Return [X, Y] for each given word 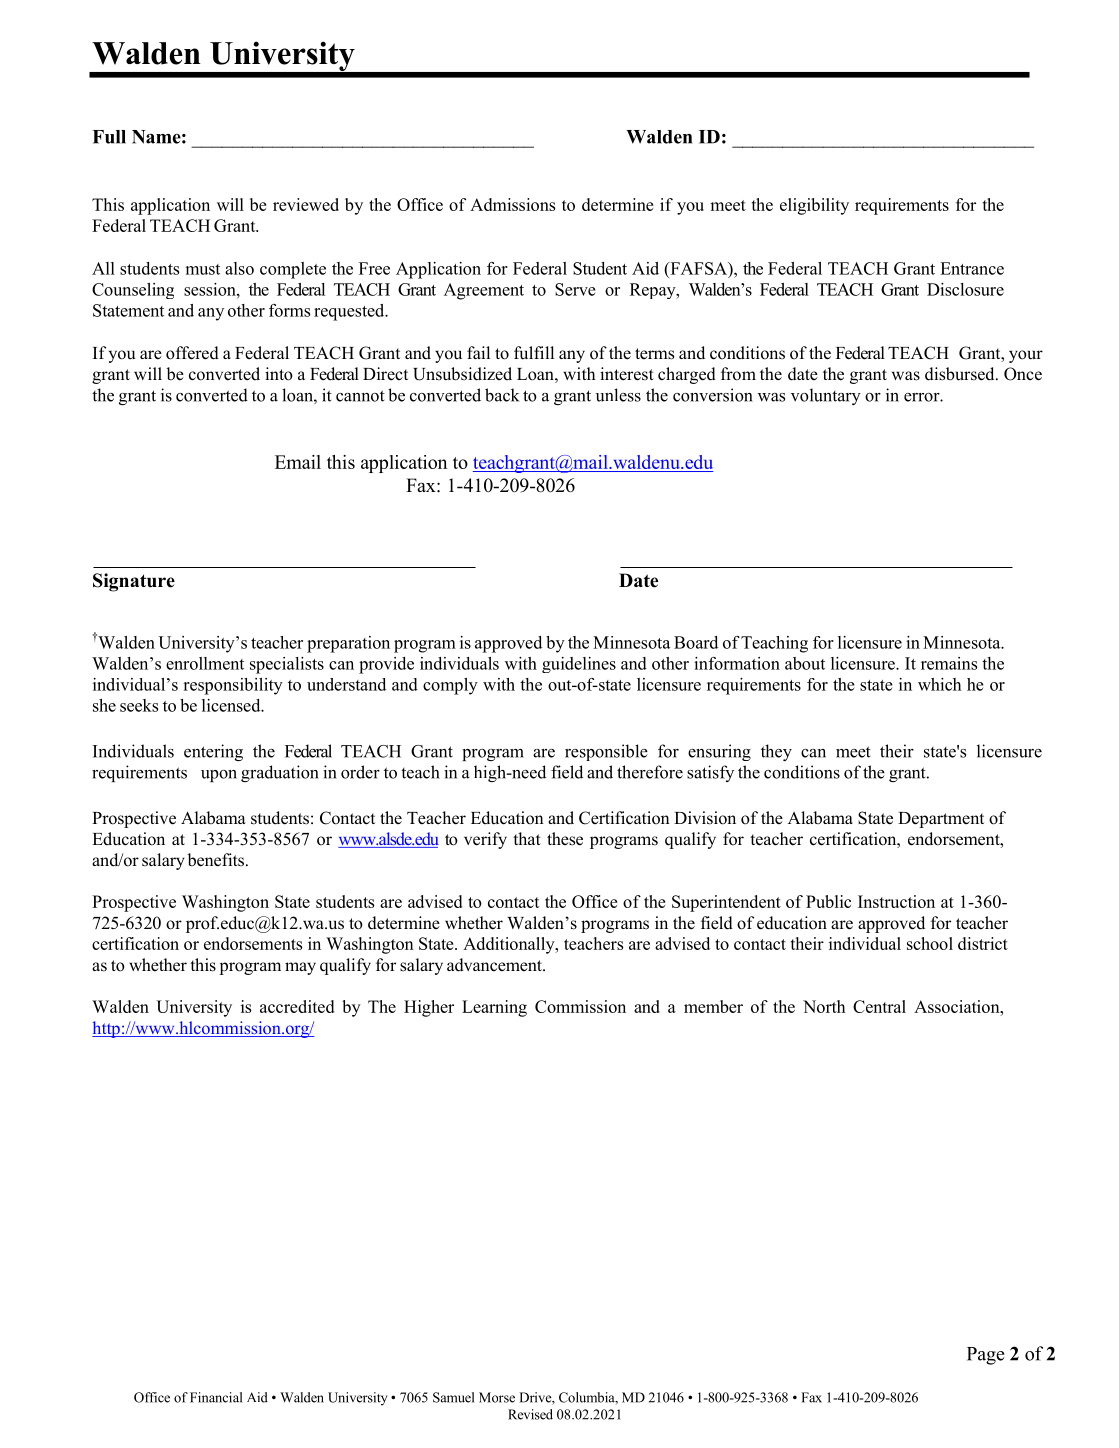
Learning [494, 1008]
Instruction [896, 901]
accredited [297, 1006]
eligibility [814, 206]
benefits [215, 860]
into [279, 374]
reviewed [306, 204]
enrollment [205, 663]
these [565, 839]
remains [949, 663]
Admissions [512, 204]
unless [618, 395]
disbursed [961, 374]
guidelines [579, 665]
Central [879, 1006]
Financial [216, 1397]
